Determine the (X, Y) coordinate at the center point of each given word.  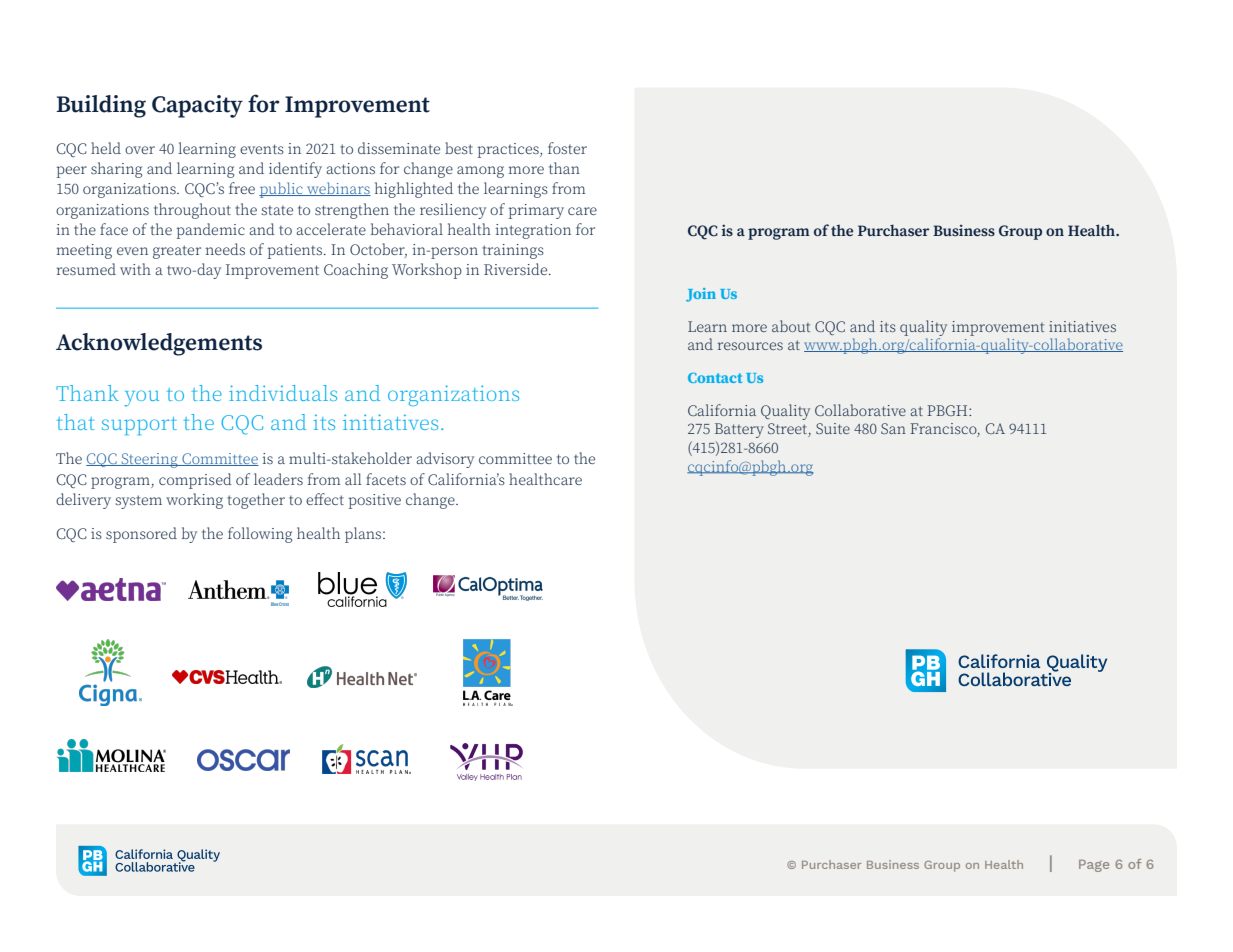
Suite (833, 428)
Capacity (197, 106)
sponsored (141, 535)
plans (364, 535)
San (893, 428)
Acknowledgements (159, 344)
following (260, 535)
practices (509, 150)
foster (567, 148)
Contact (715, 377)
